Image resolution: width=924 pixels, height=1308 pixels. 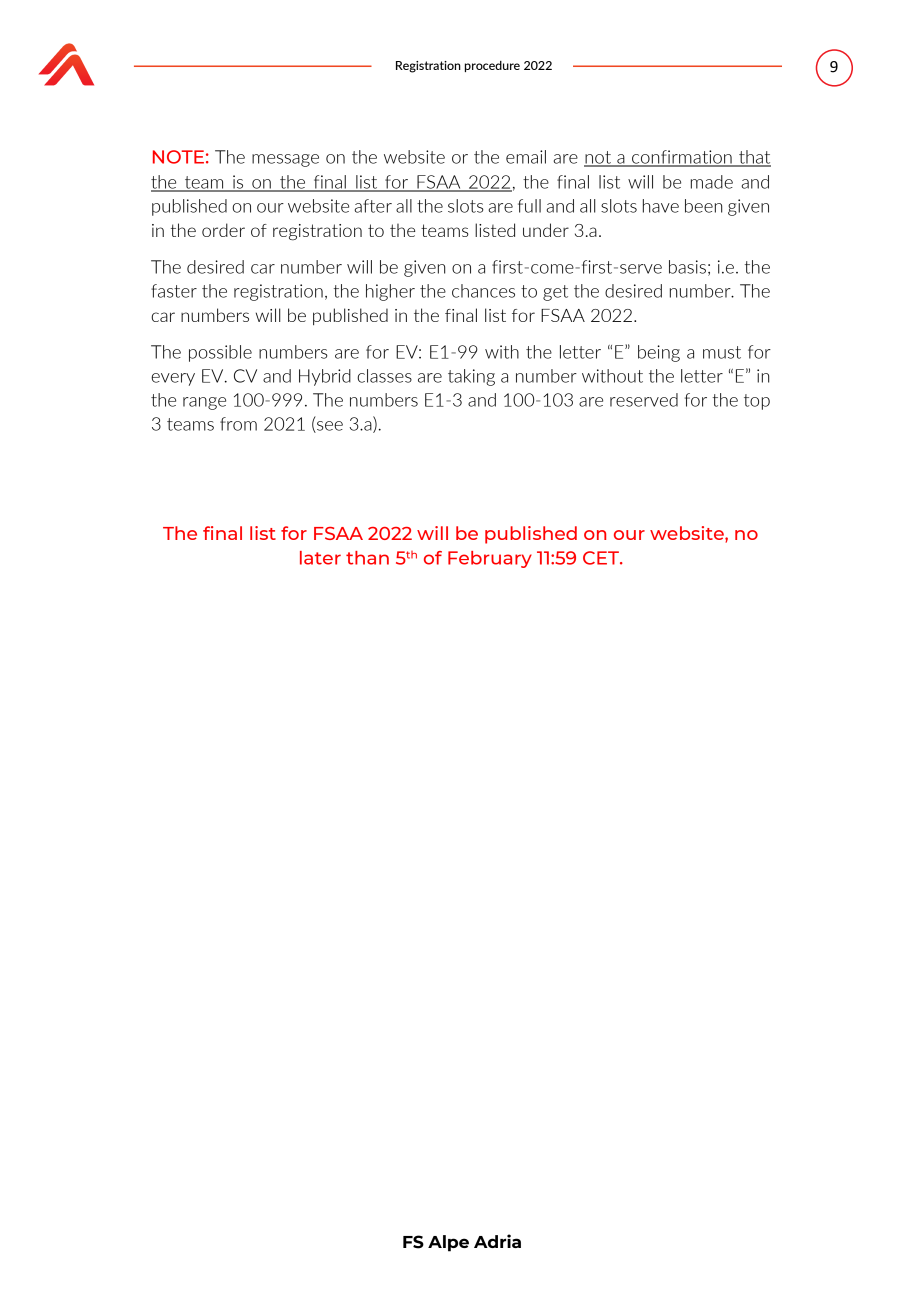 What do you see at coordinates (174, 291) in the document?
I see `faster` at bounding box center [174, 291].
